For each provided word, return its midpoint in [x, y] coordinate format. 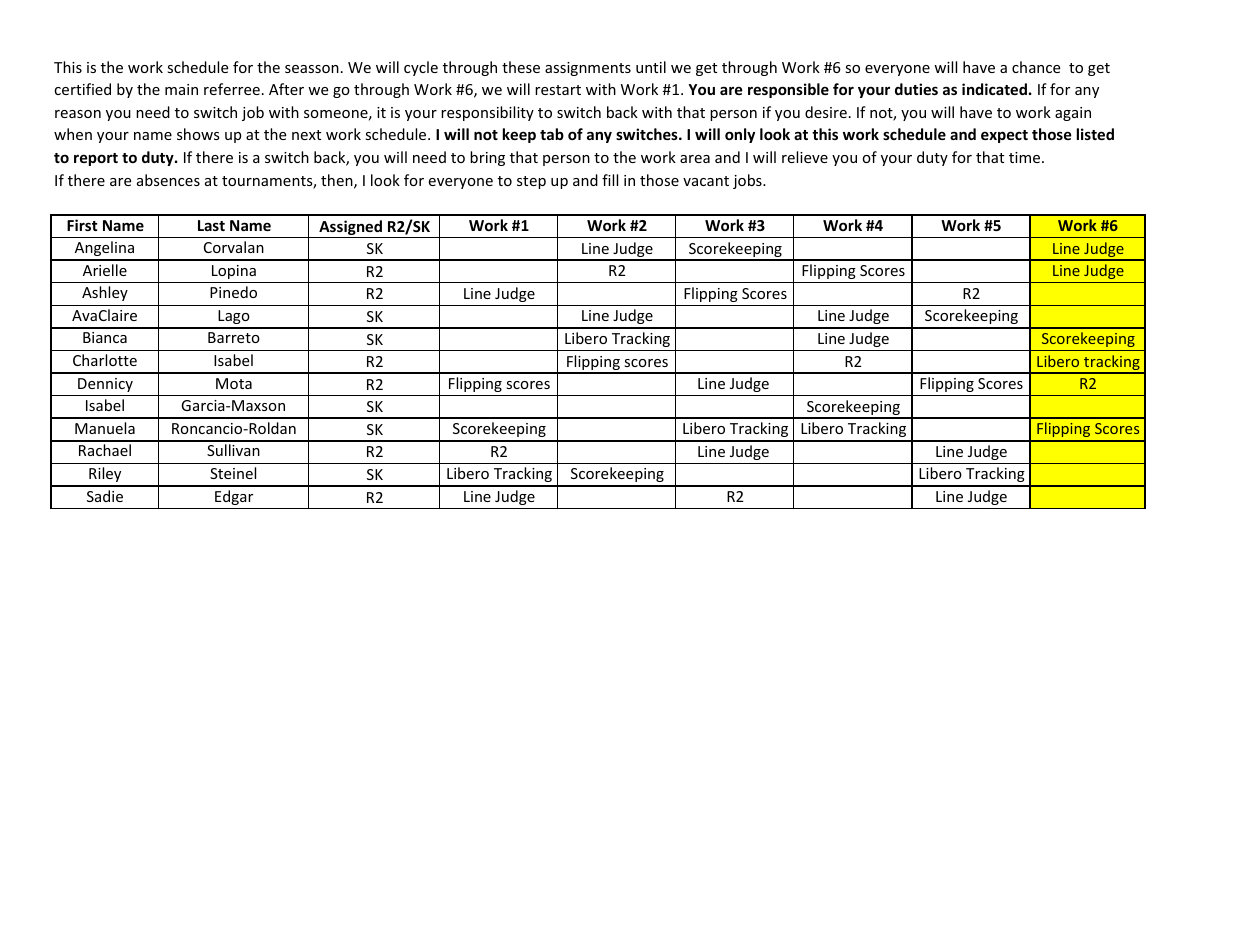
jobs [748, 181]
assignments [588, 69]
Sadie [105, 496]
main [181, 89]
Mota [234, 383]
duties [916, 89]
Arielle [105, 270]
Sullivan [233, 450]
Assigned [350, 229]
